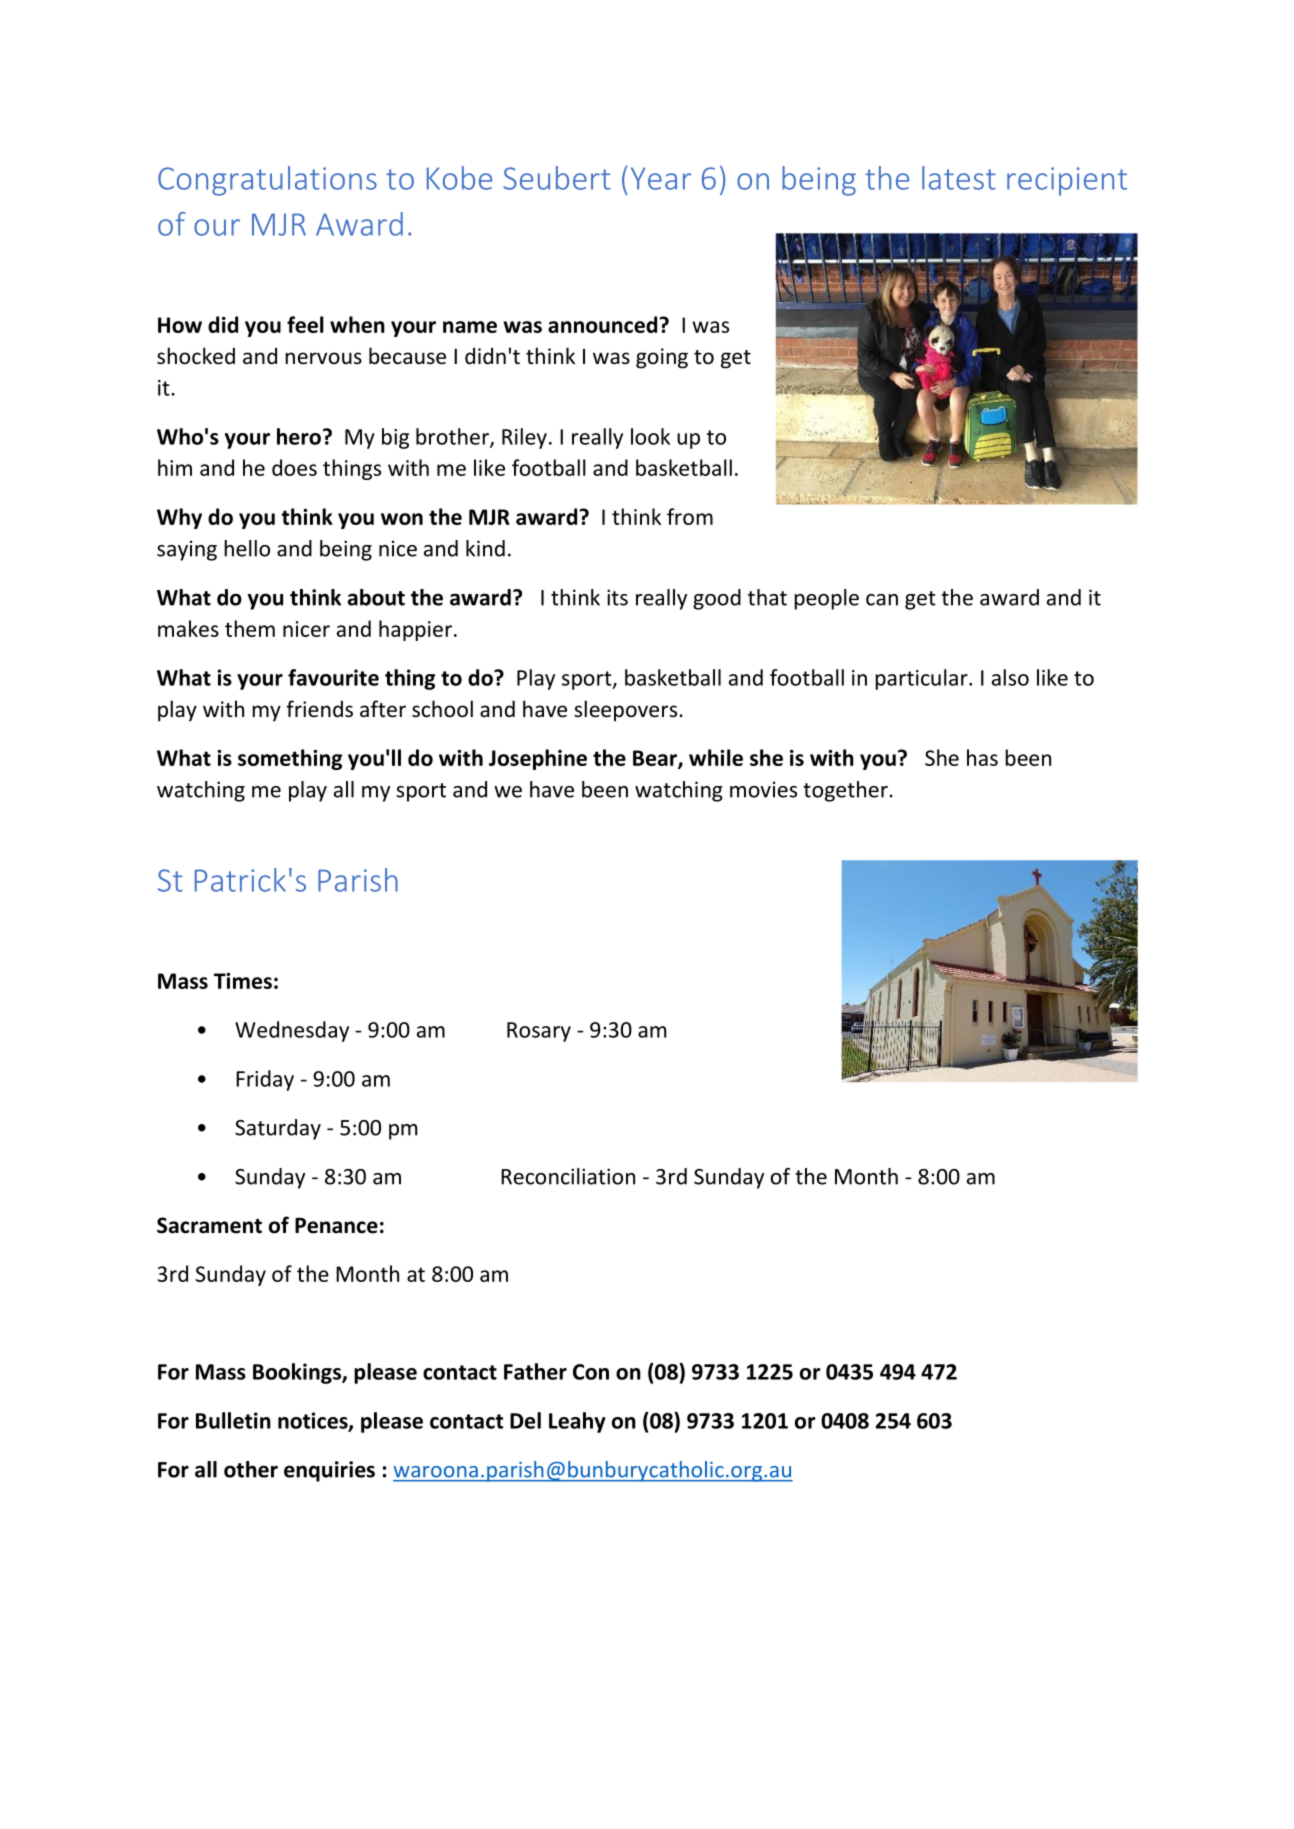 This document has height=1829, width=1294. Describe the element at coordinates (278, 1129) in the document. I see `Saturday` at that location.
